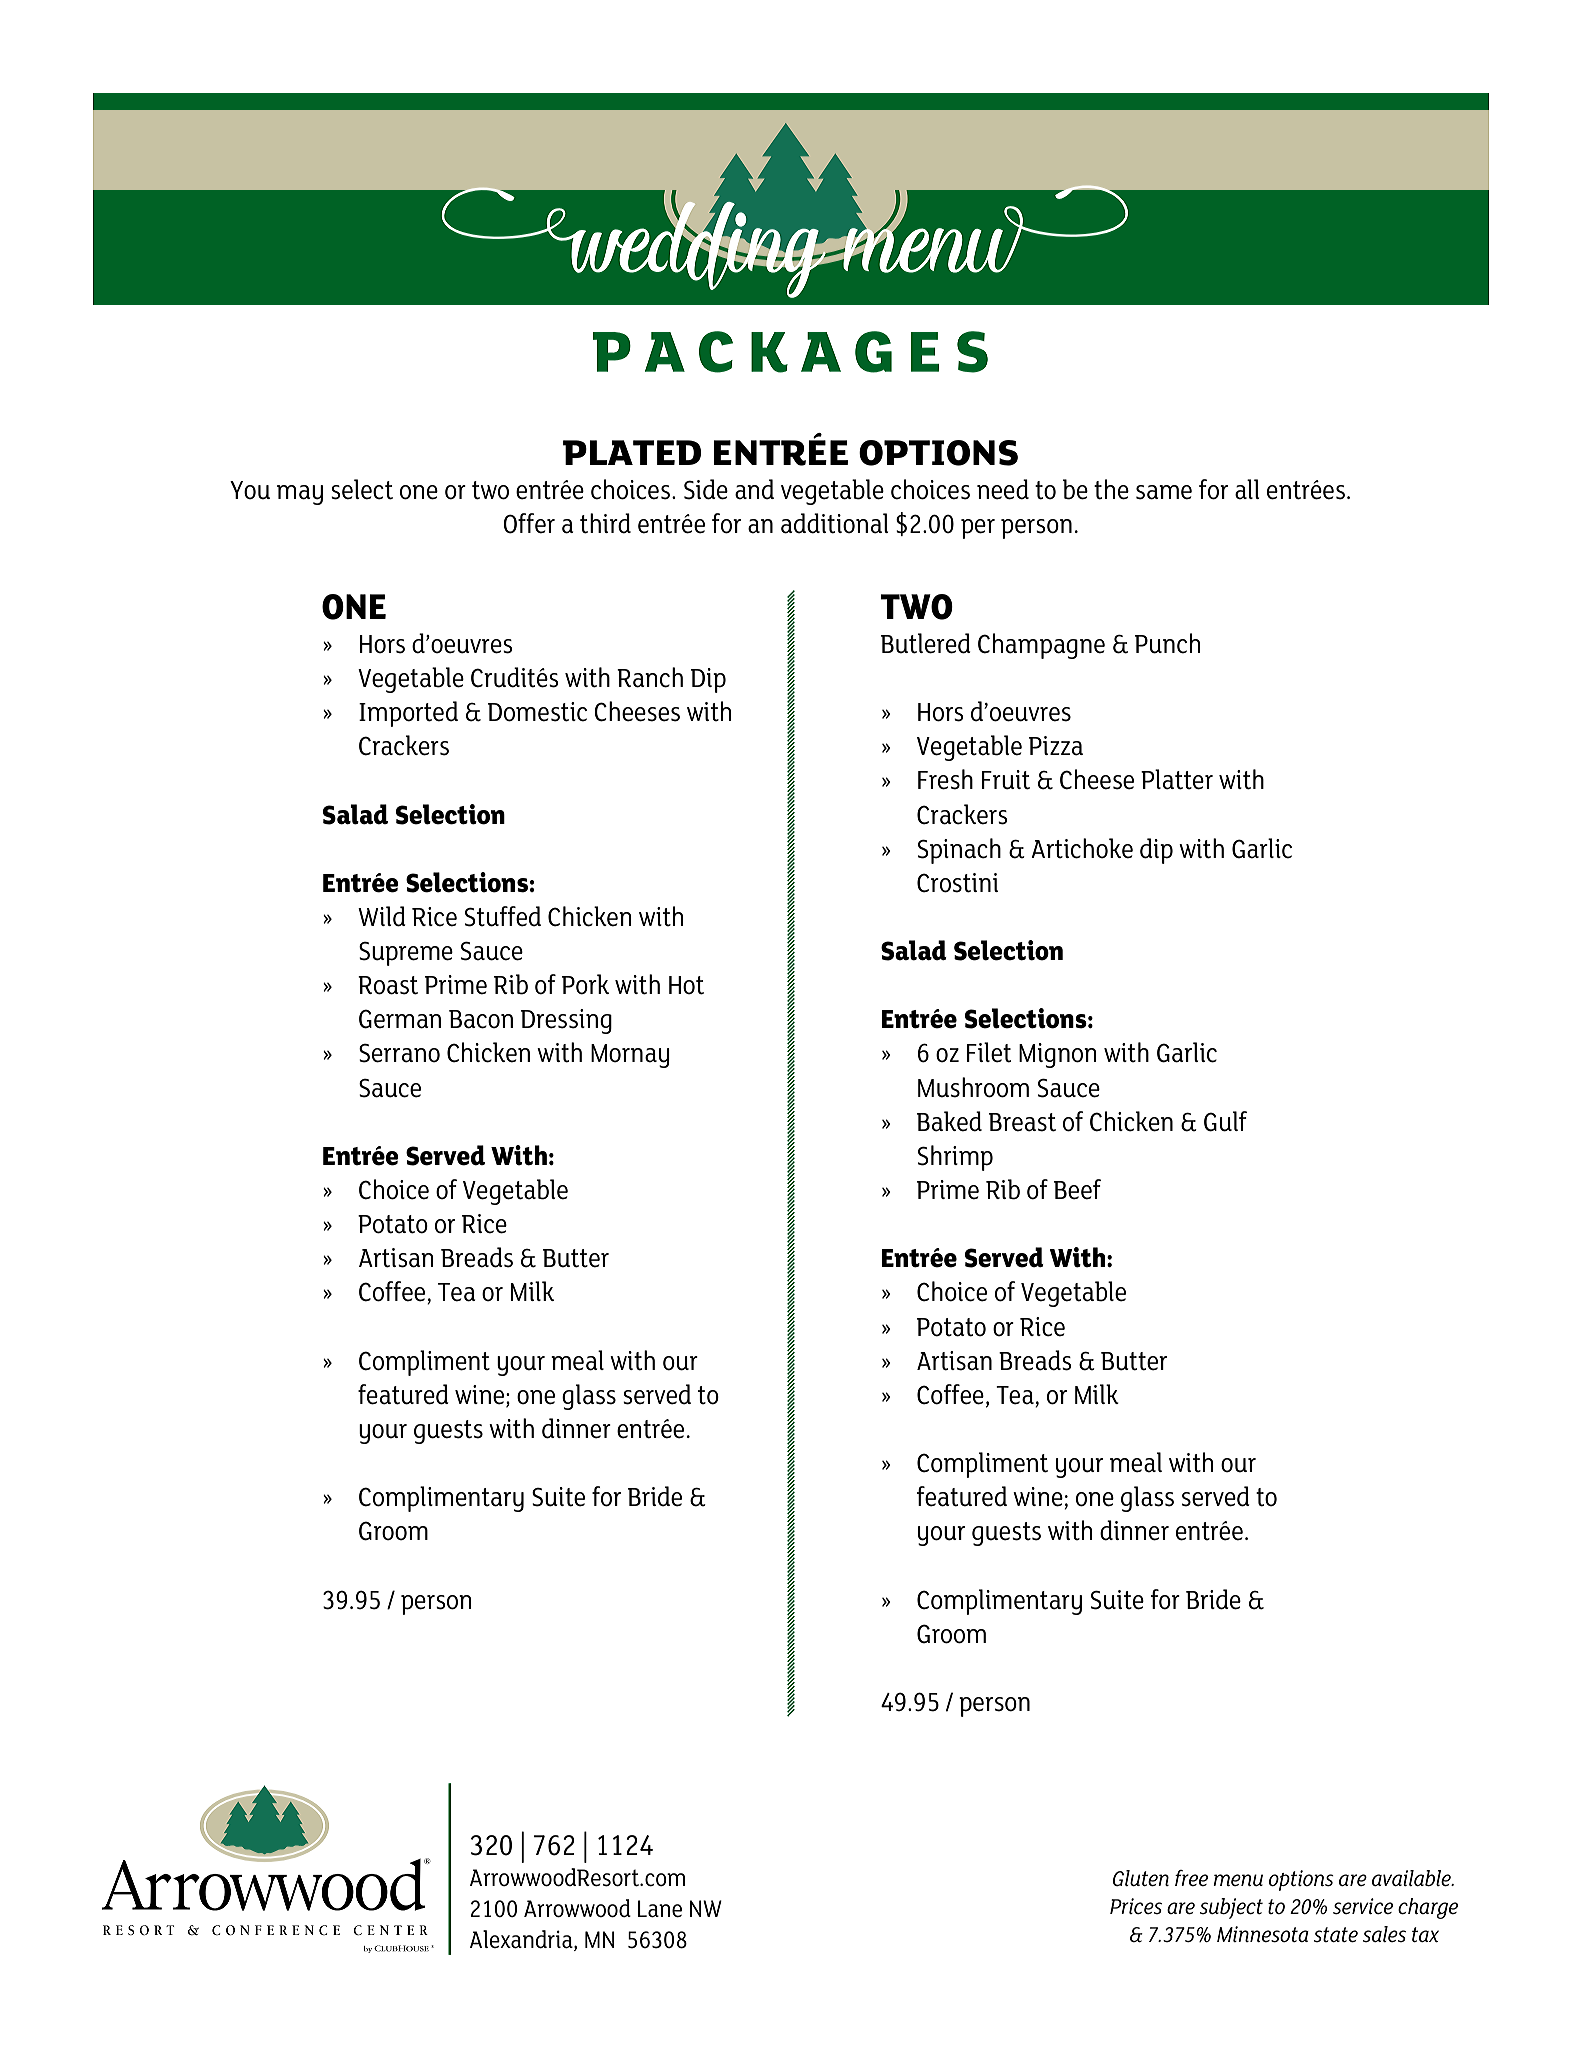 The width and height of the image is (1582, 2048). Describe the element at coordinates (945, 779) in the image. I see `Fresh` at that location.
